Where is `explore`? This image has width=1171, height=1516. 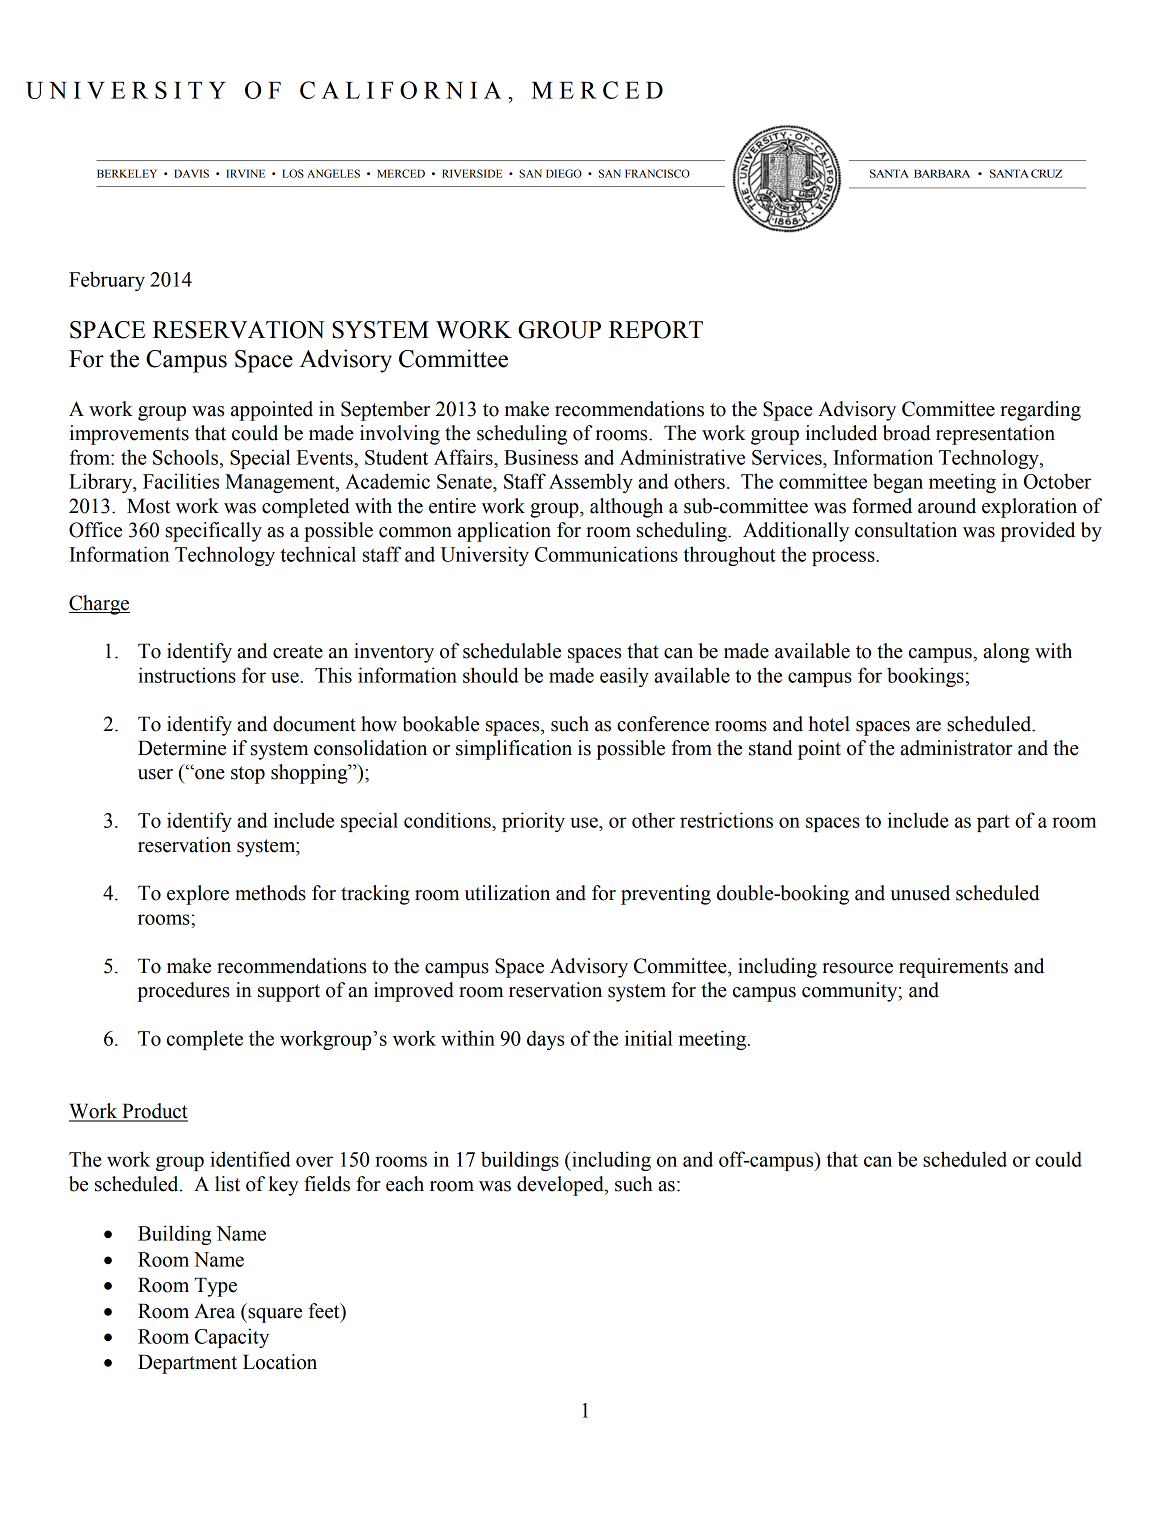 explore is located at coordinates (198, 895).
